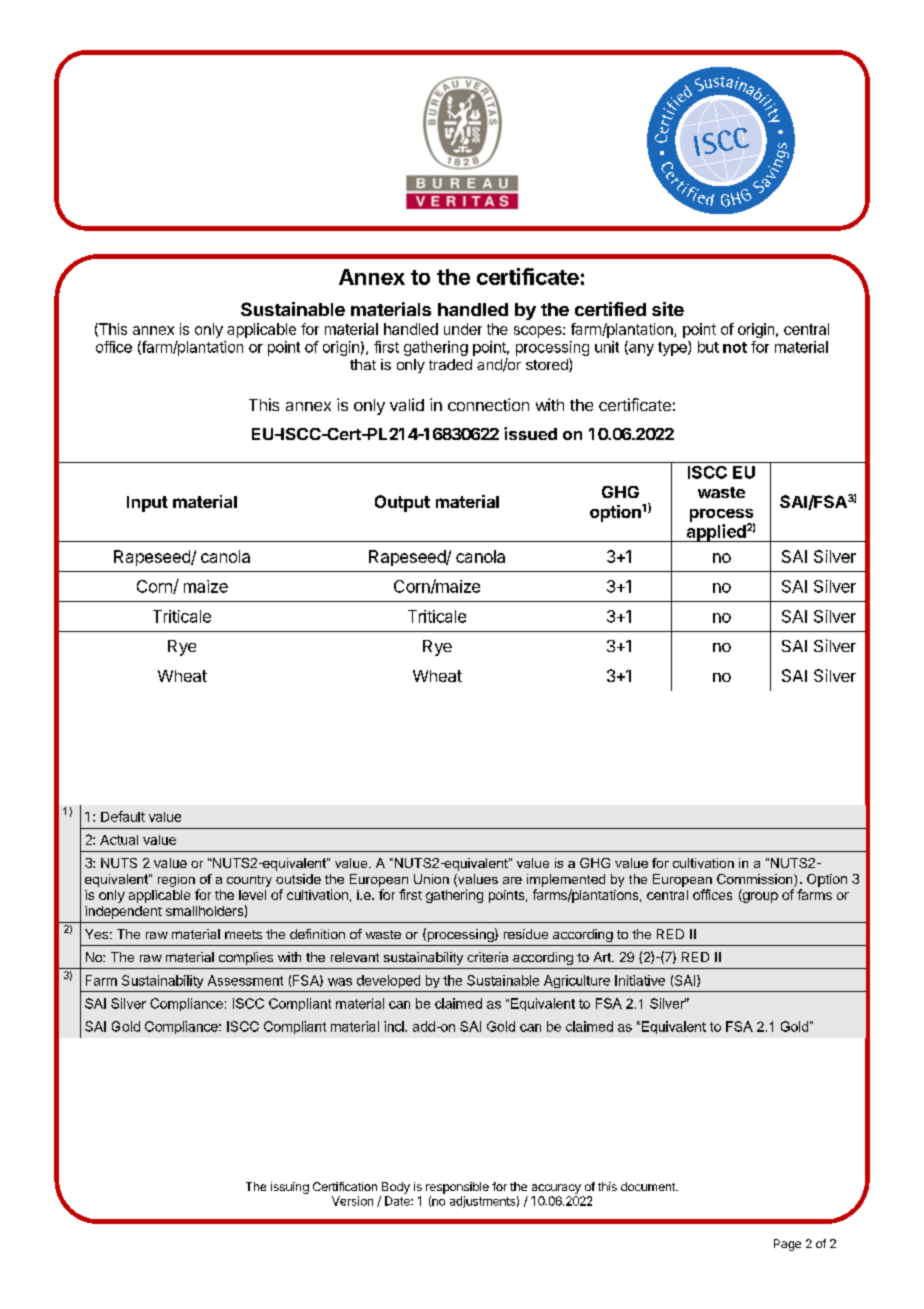  I want to click on Commission, so click(756, 880).
